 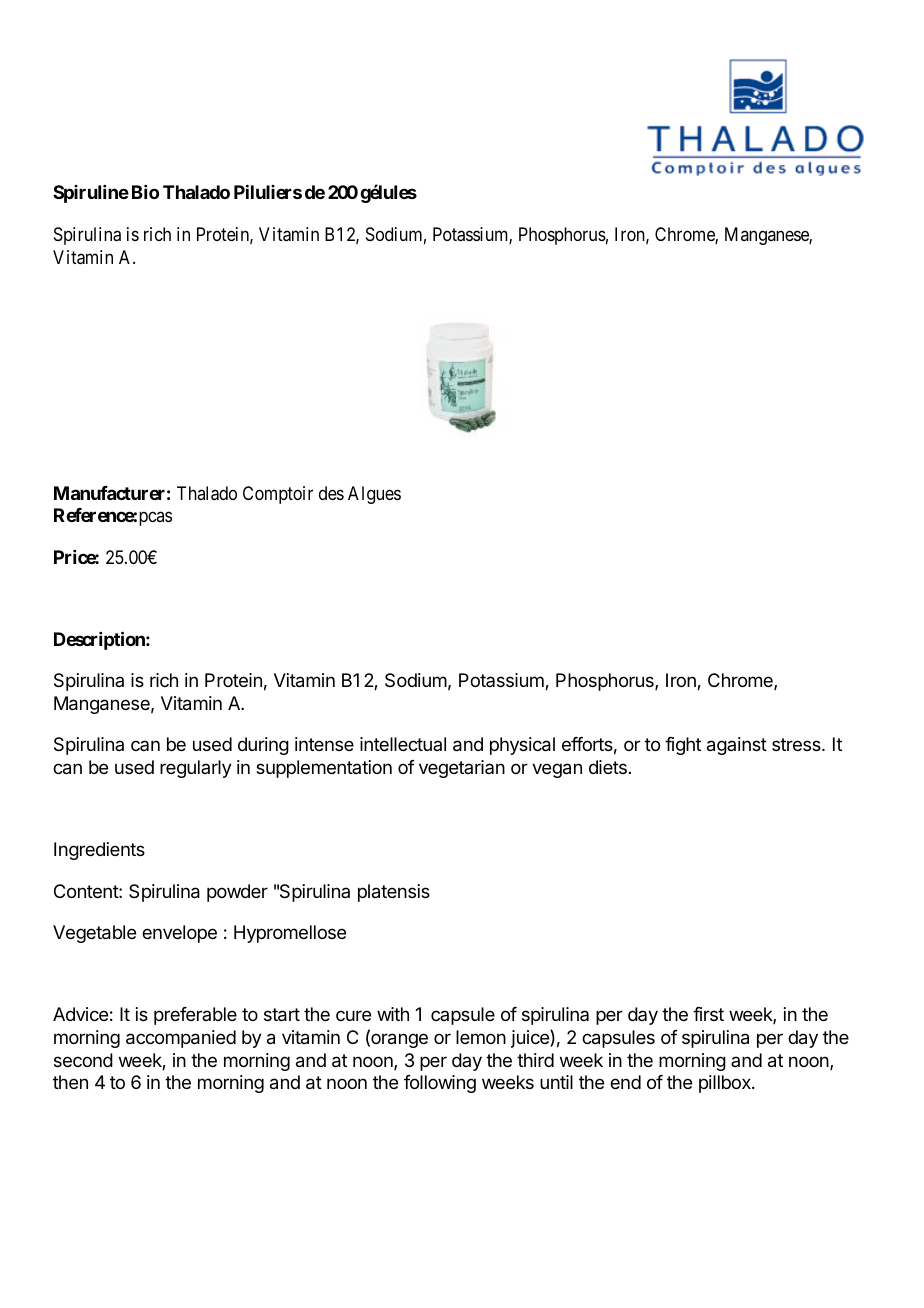 What do you see at coordinates (403, 744) in the page?
I see `intellectual` at bounding box center [403, 744].
